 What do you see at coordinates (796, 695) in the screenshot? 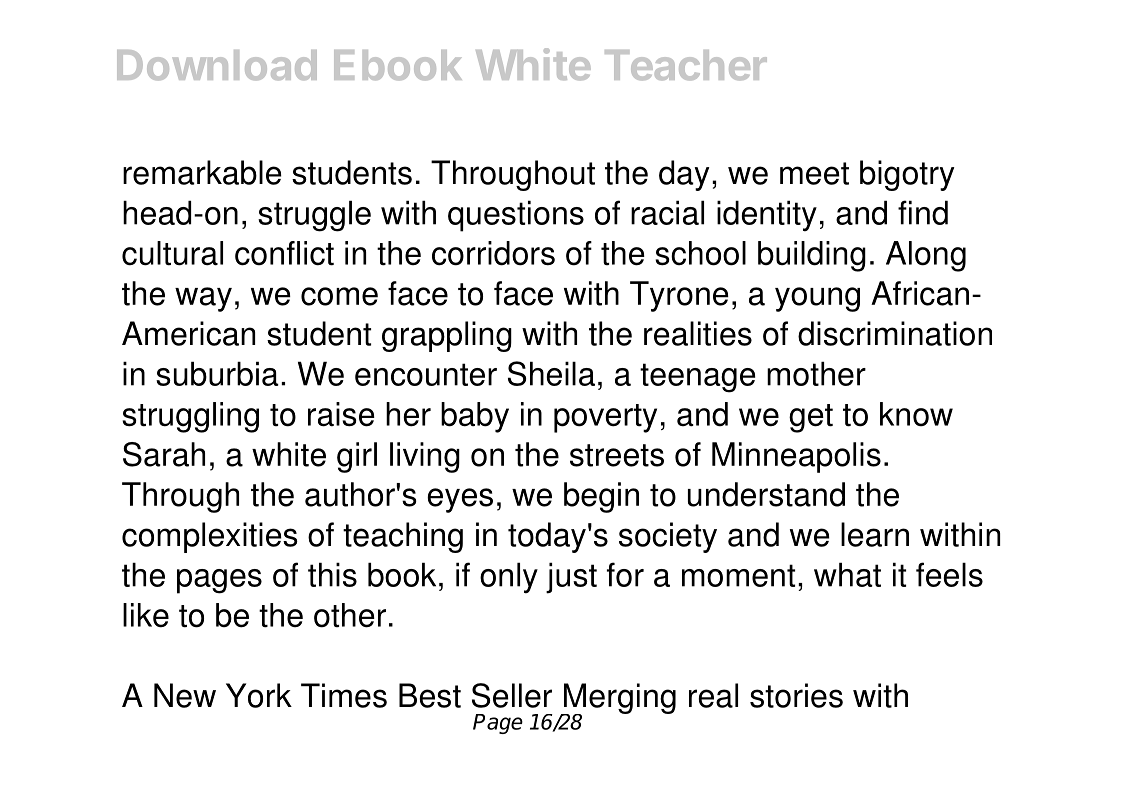
I see `stories` at bounding box center [796, 695].
